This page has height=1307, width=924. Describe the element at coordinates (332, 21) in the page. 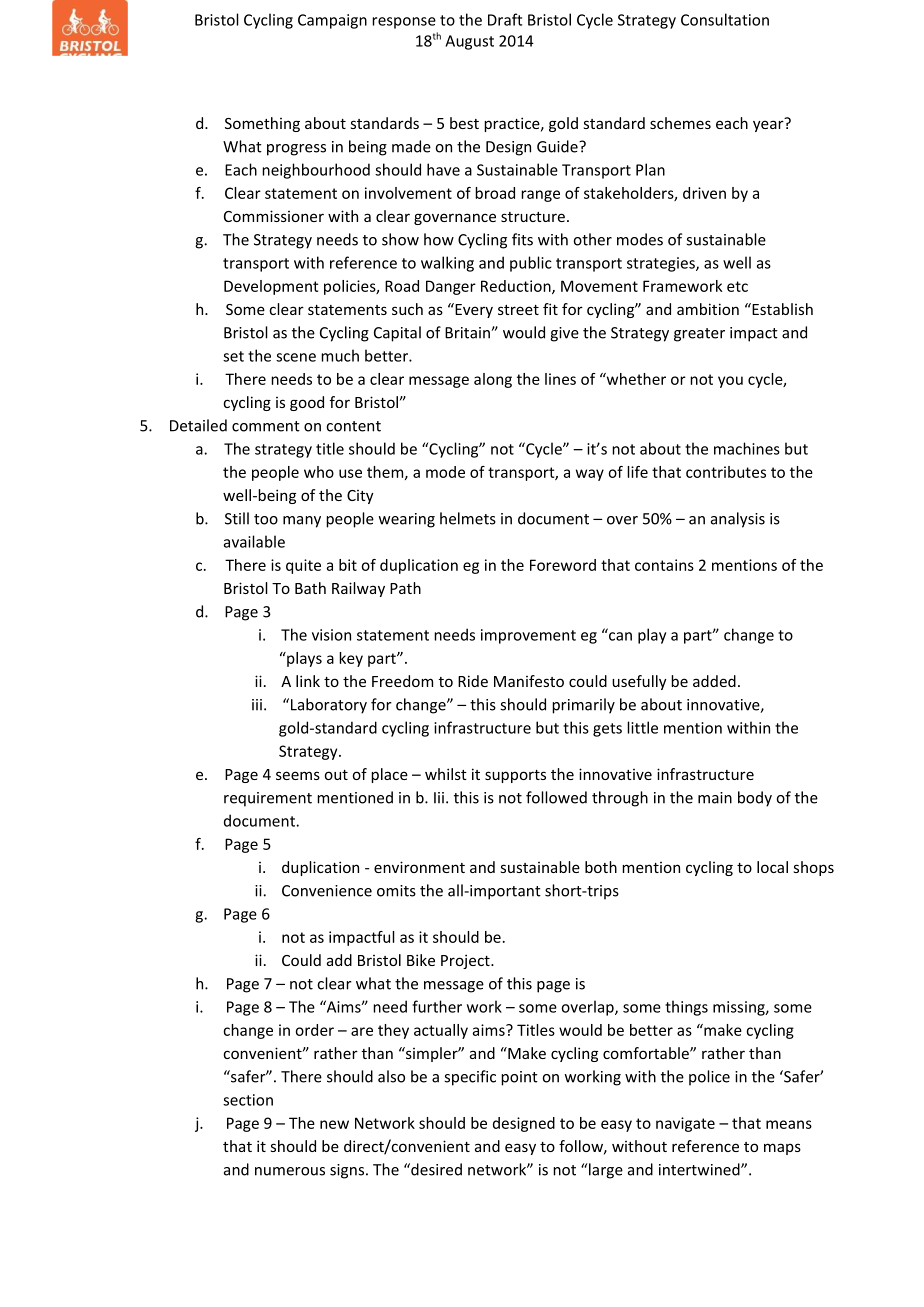

I see `Campaign` at that location.
